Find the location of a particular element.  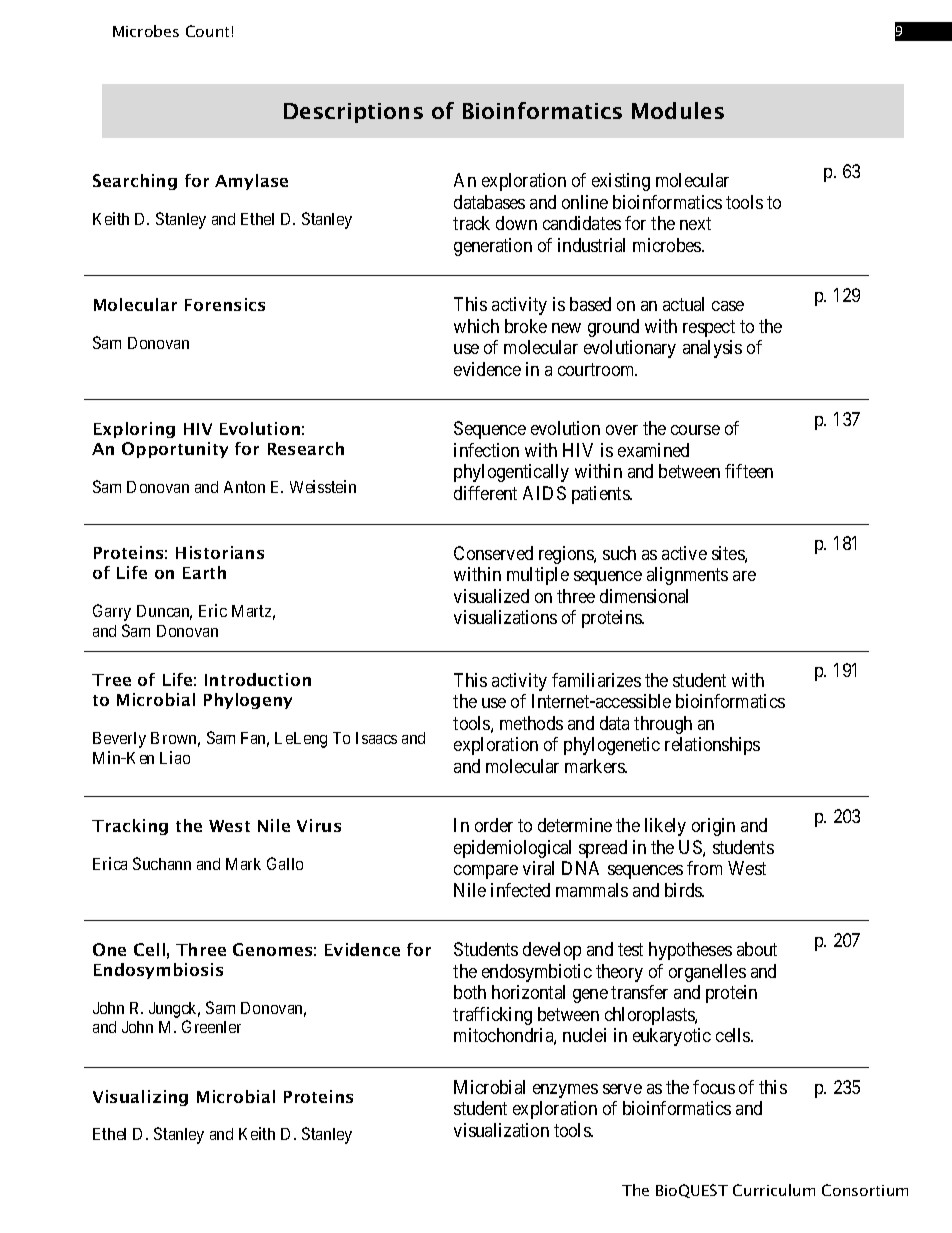

Forensics is located at coordinates (225, 304).
